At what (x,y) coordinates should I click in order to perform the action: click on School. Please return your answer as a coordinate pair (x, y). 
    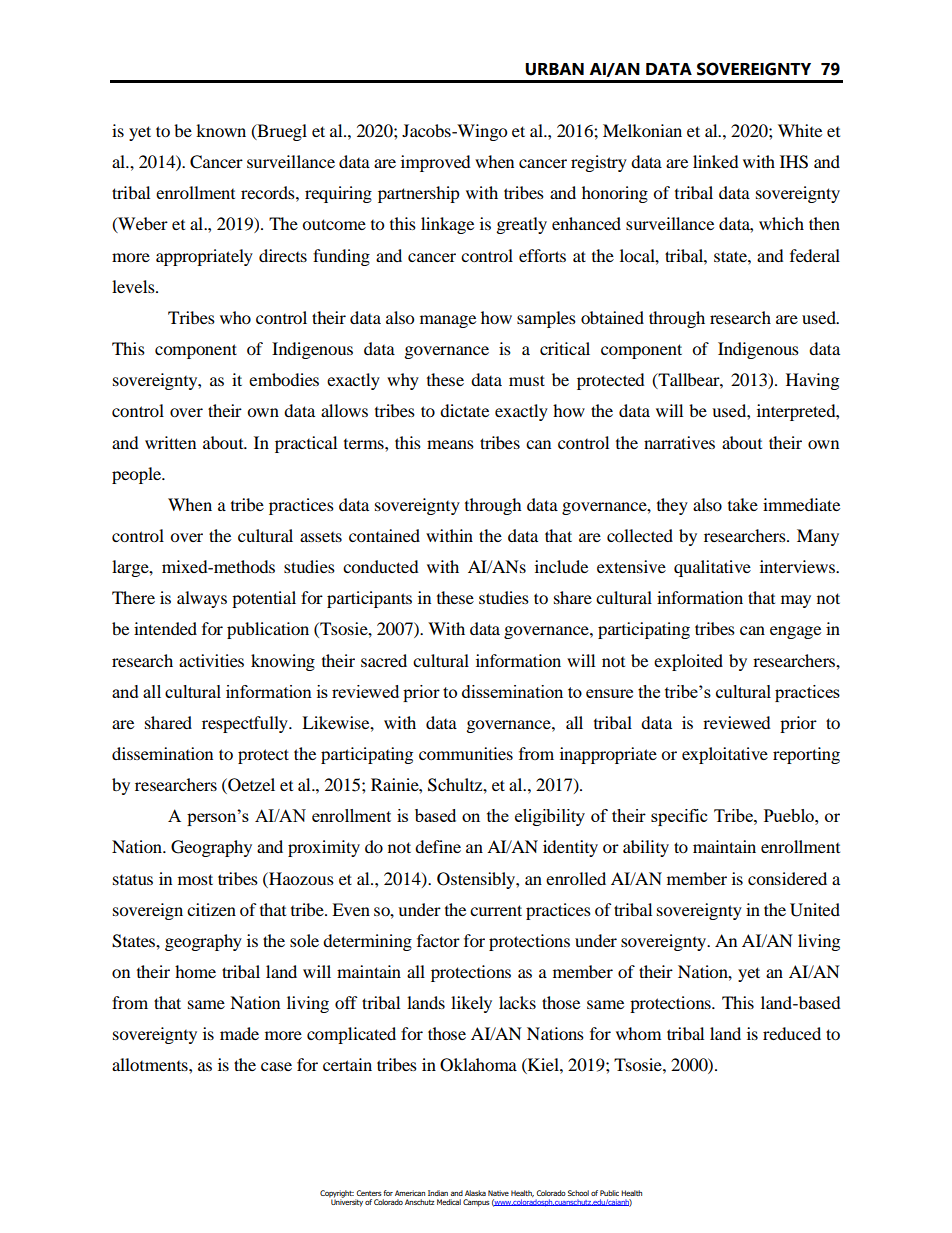
    Looking at the image, I should click on (578, 1193).
